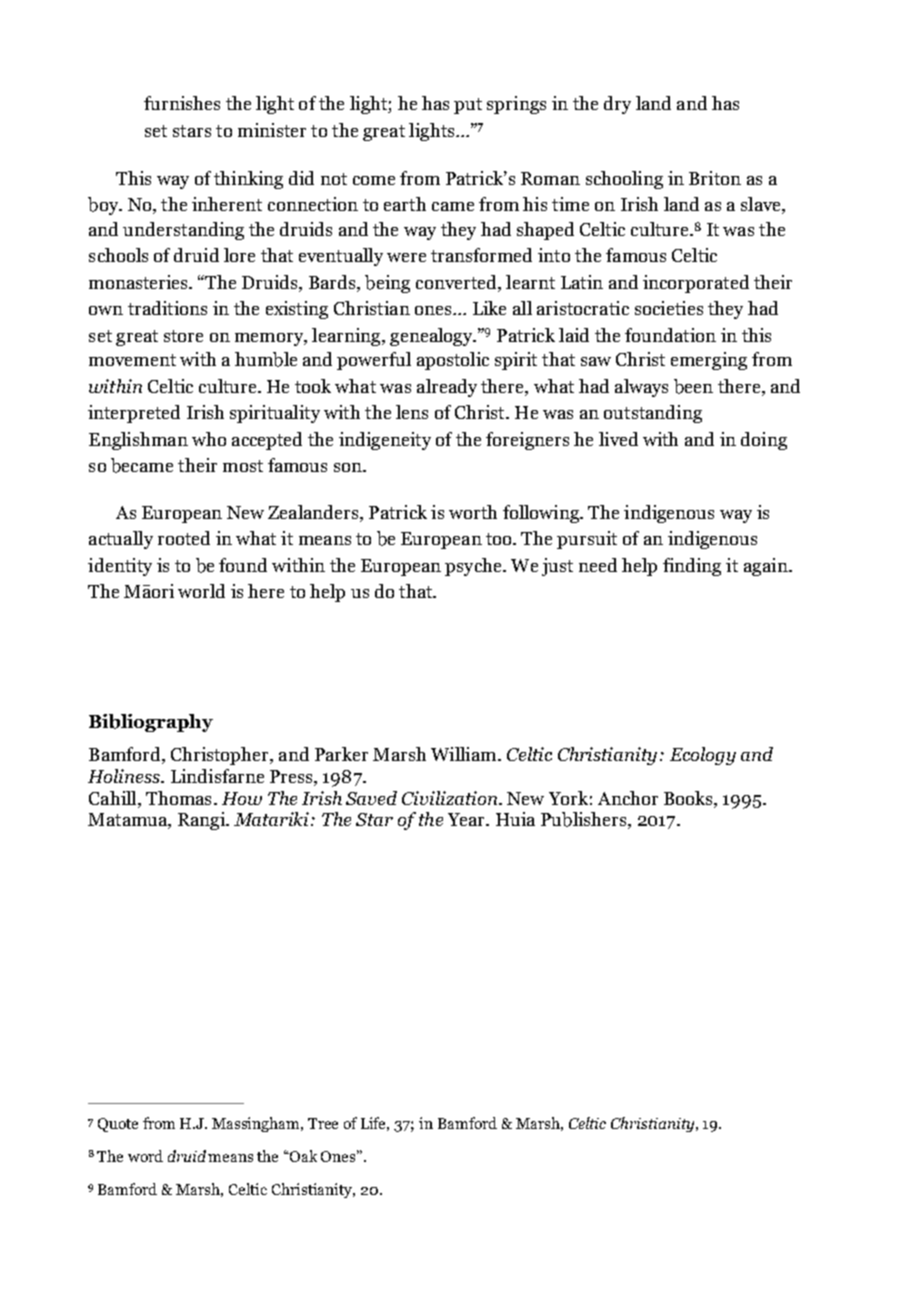 The height and width of the page is (1308, 924). I want to click on put, so click(468, 106).
